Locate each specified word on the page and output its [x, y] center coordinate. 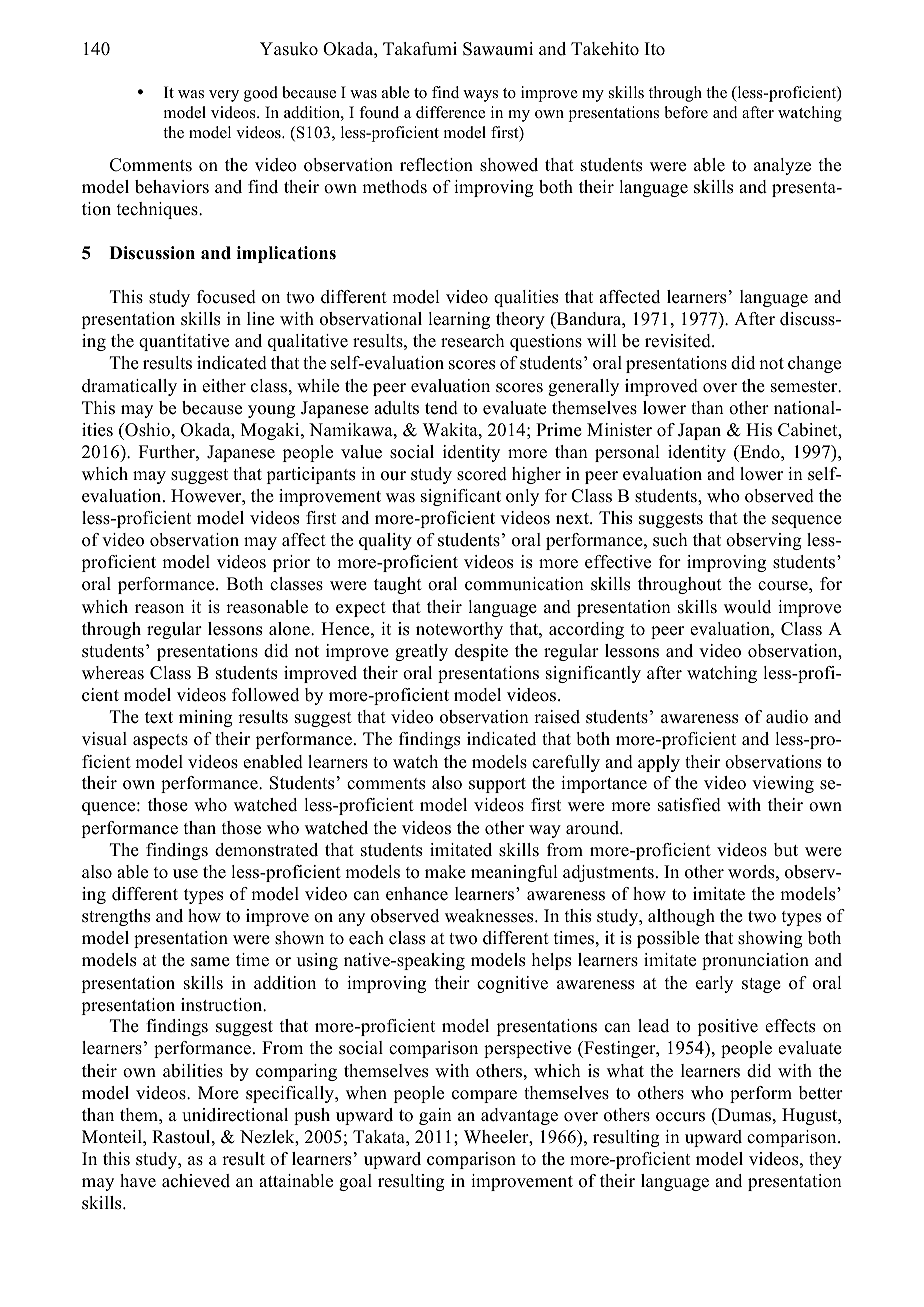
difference [450, 112]
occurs [680, 1117]
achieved [196, 1181]
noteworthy [459, 630]
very [224, 96]
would [747, 607]
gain [435, 1116]
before [686, 112]
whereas [113, 673]
